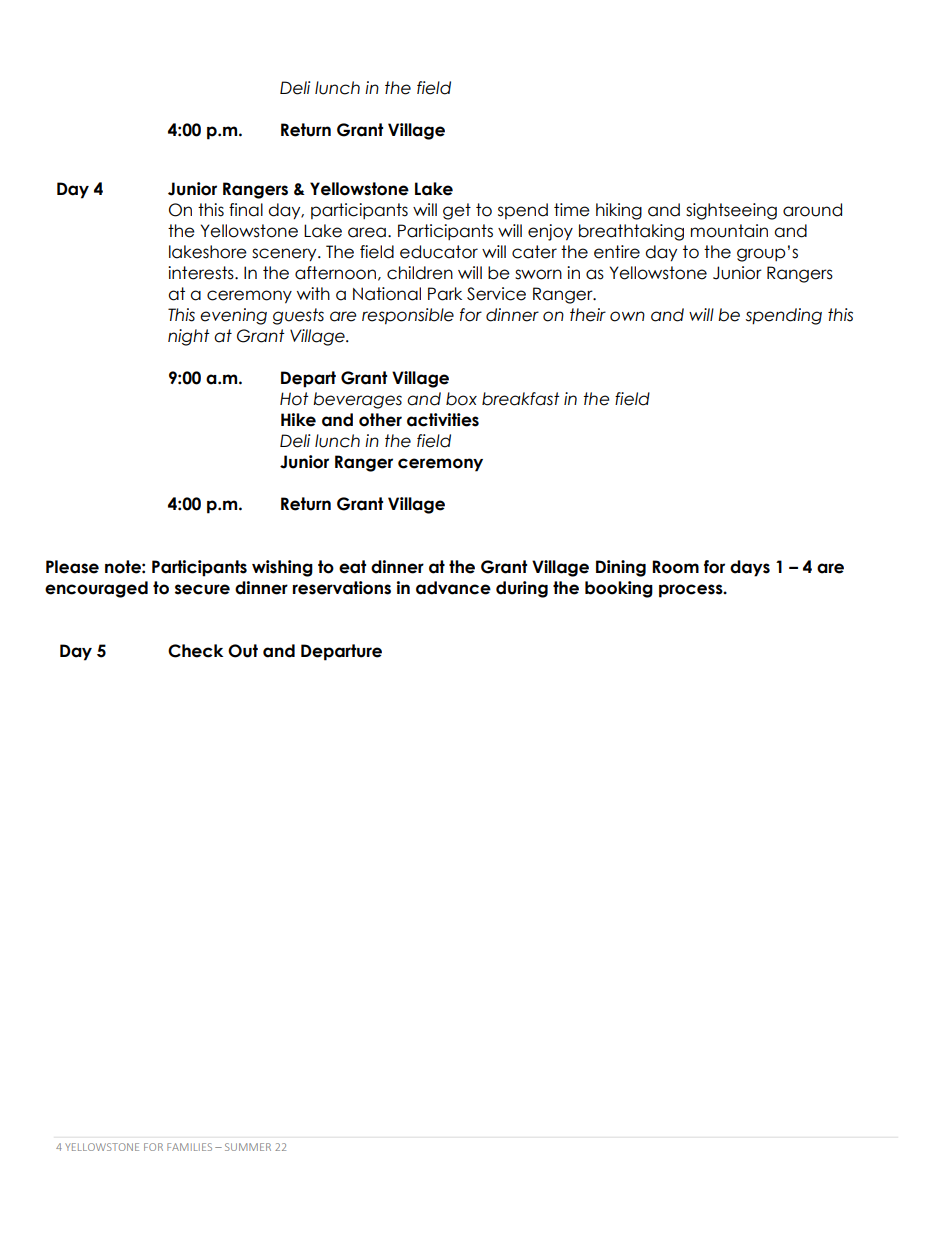 This screenshot has height=1233, width=952. What do you see at coordinates (248, 1147) in the screenshot?
I see `SUMMER` at bounding box center [248, 1147].
